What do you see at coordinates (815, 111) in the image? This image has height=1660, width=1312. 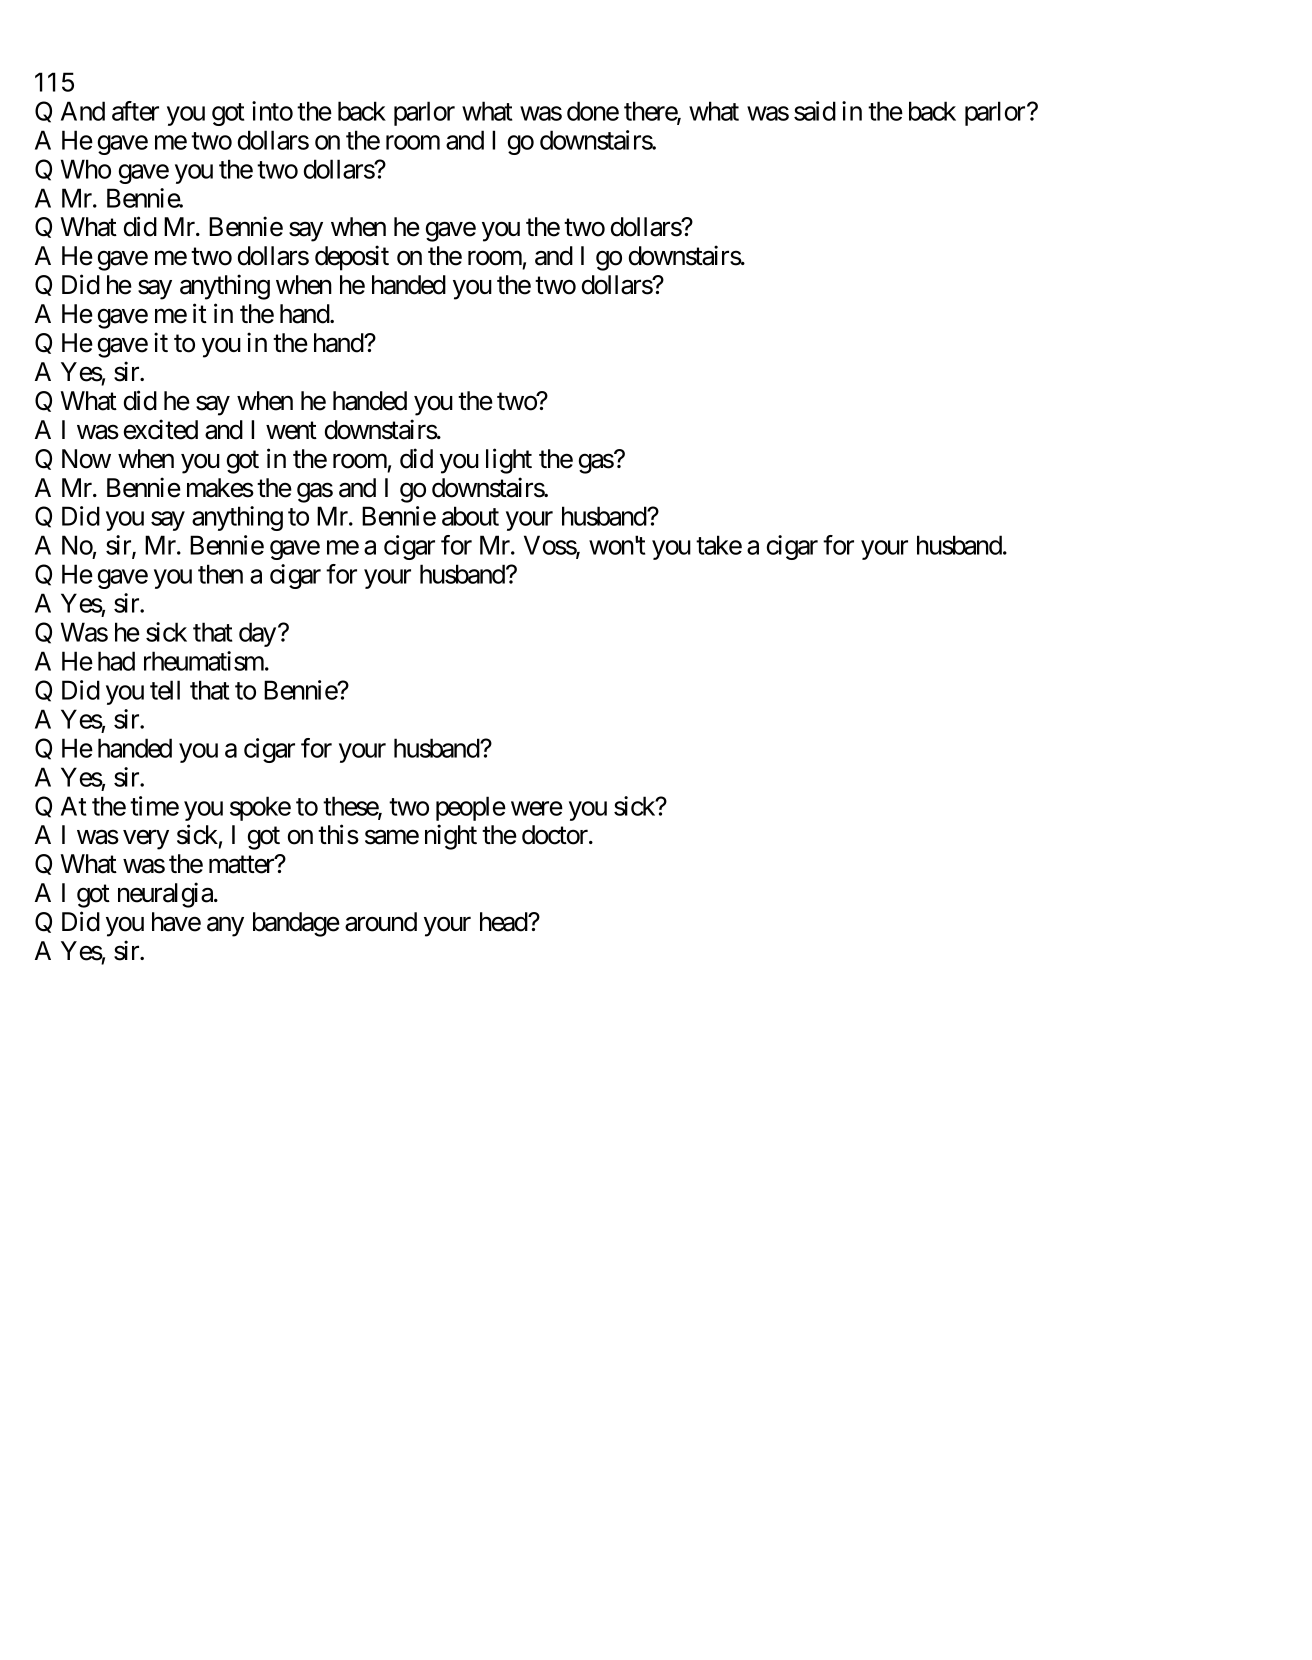 I see `said` at bounding box center [815, 111].
